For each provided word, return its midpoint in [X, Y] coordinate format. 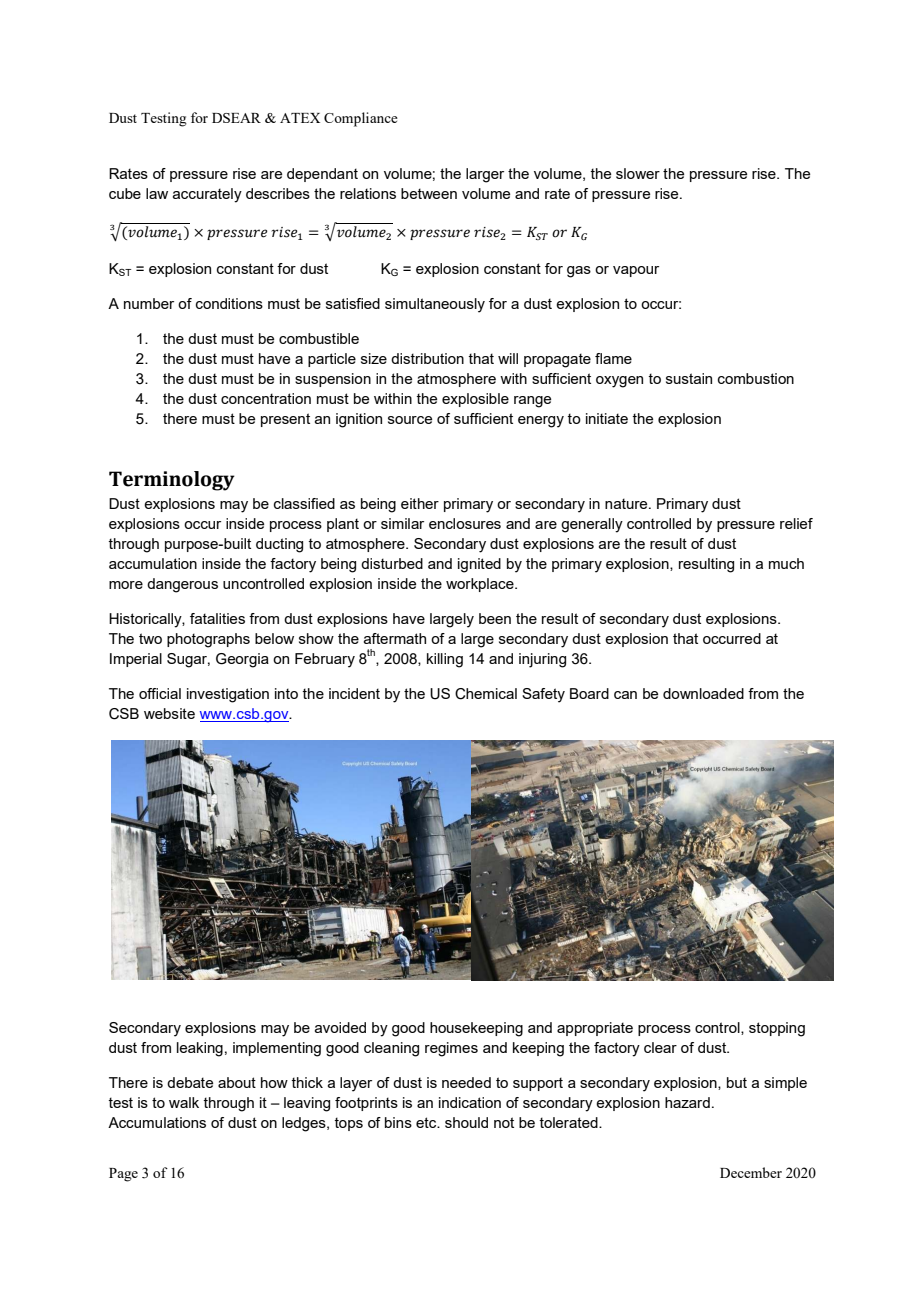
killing [445, 660]
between [429, 193]
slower [638, 173]
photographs [208, 640]
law [157, 193]
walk [184, 1102]
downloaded [703, 693]
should [466, 1122]
